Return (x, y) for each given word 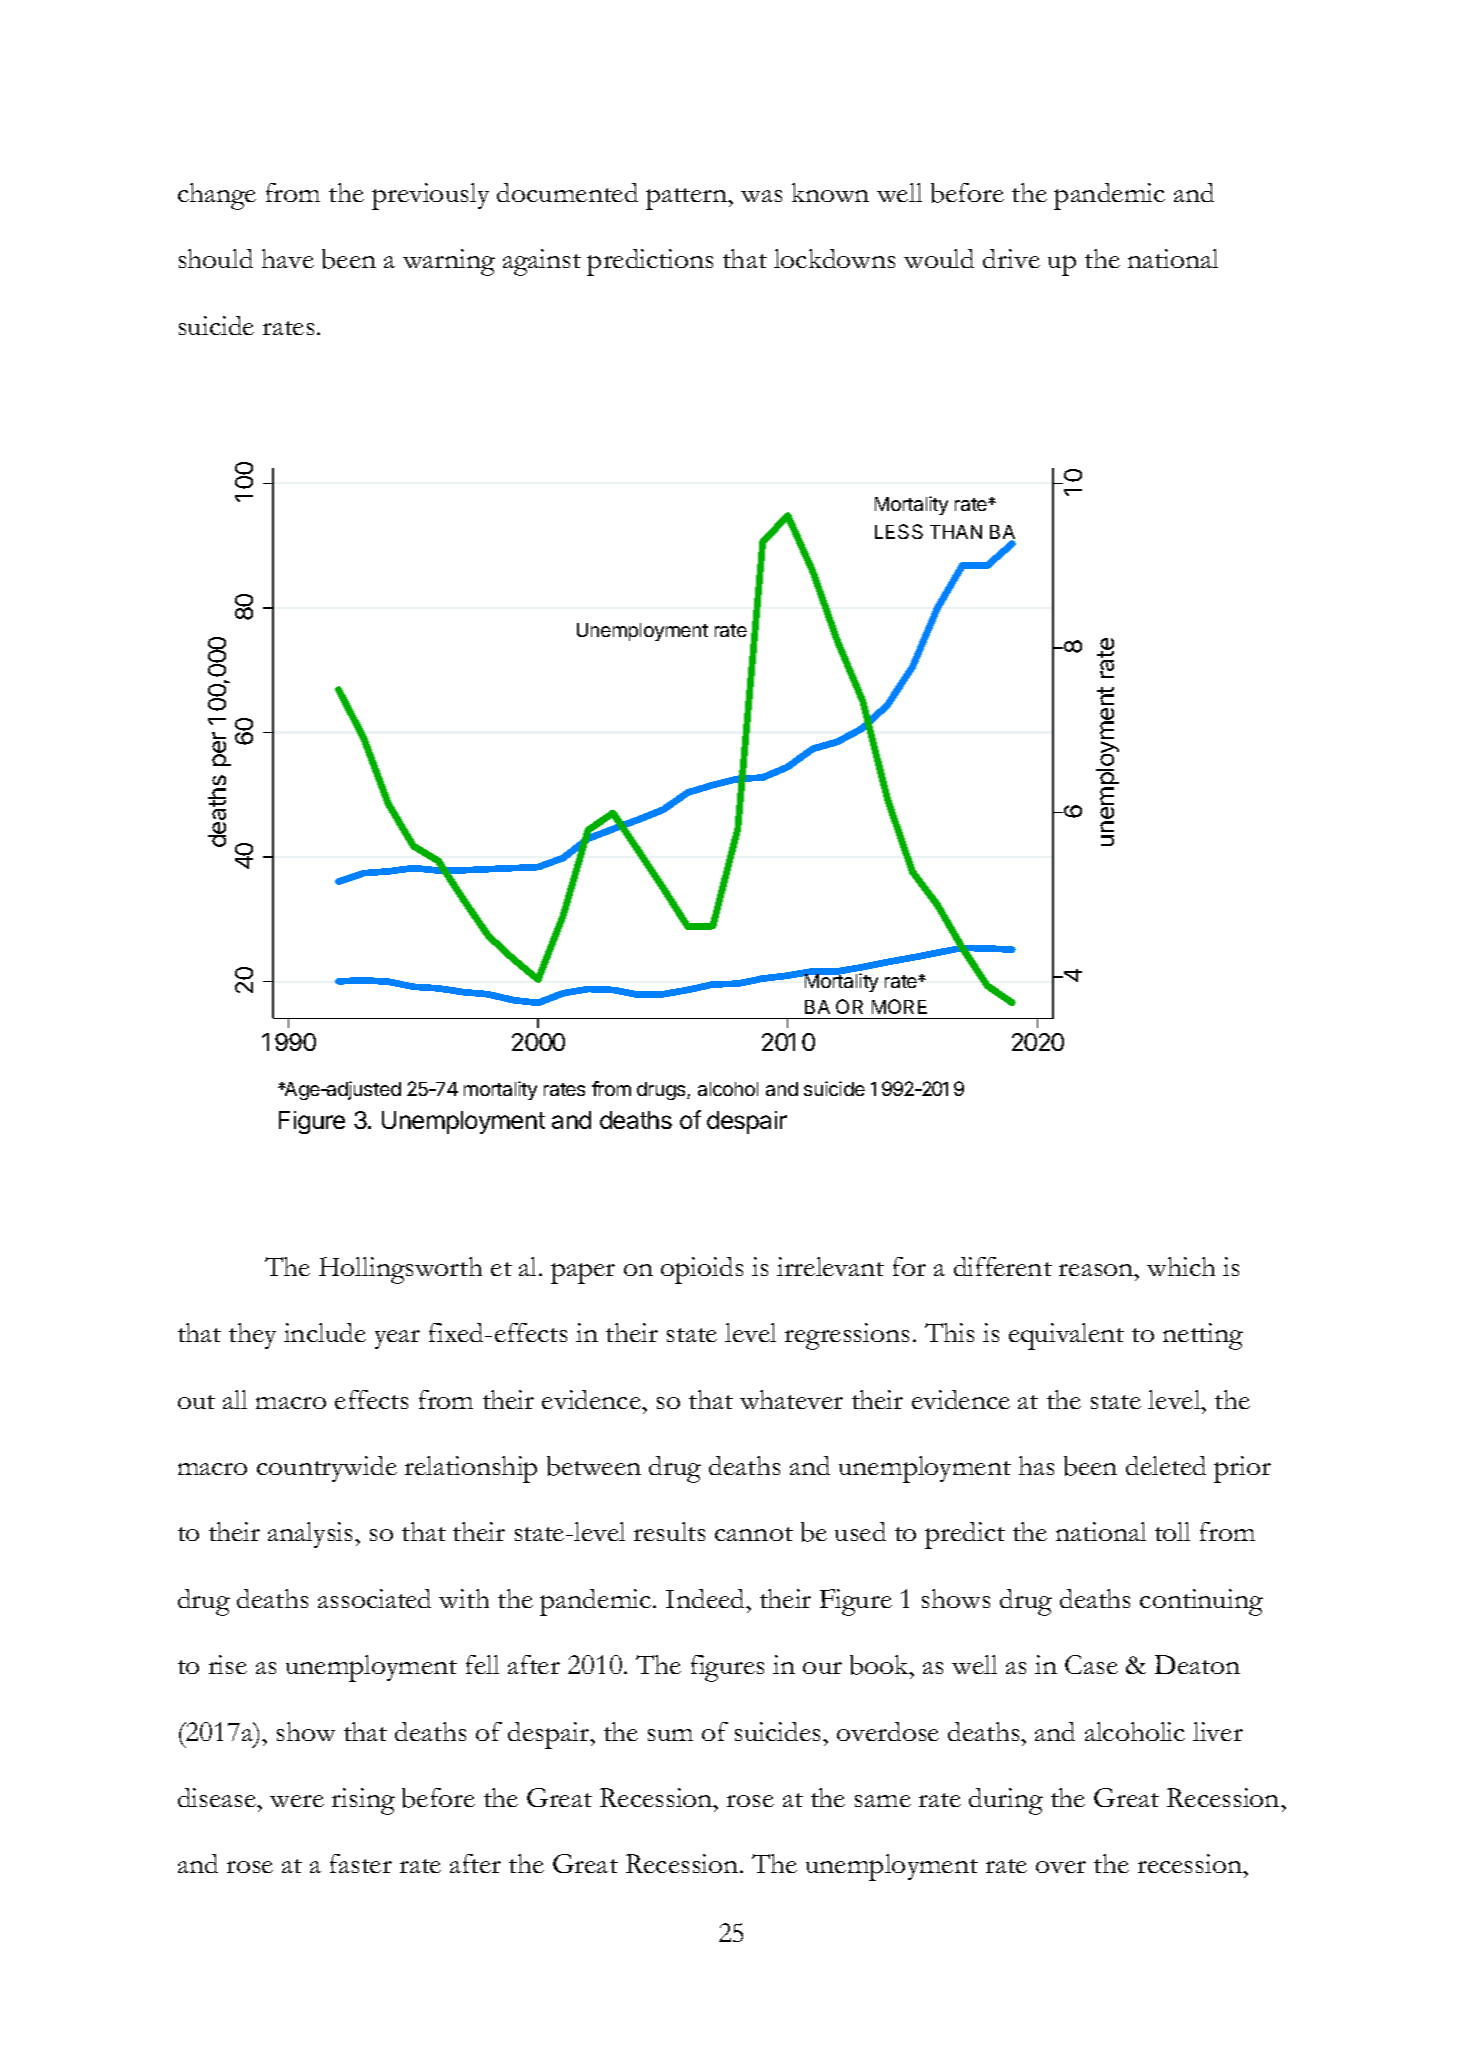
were (297, 1801)
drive (1011, 258)
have (288, 258)
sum (670, 1735)
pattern (688, 199)
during (1006, 1801)
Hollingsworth (400, 1270)
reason (1097, 1270)
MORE (899, 1006)
